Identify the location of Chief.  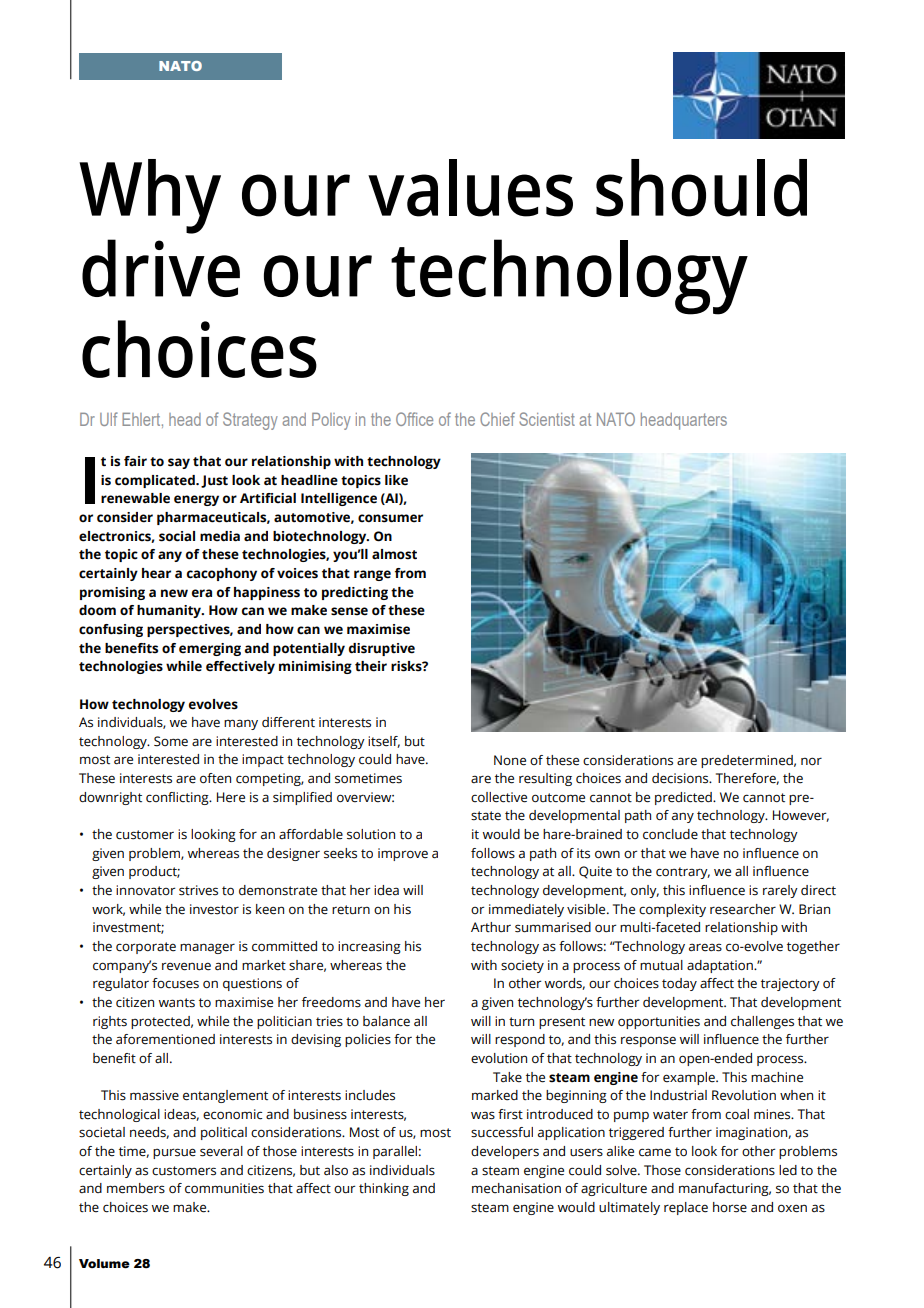
(497, 419).
